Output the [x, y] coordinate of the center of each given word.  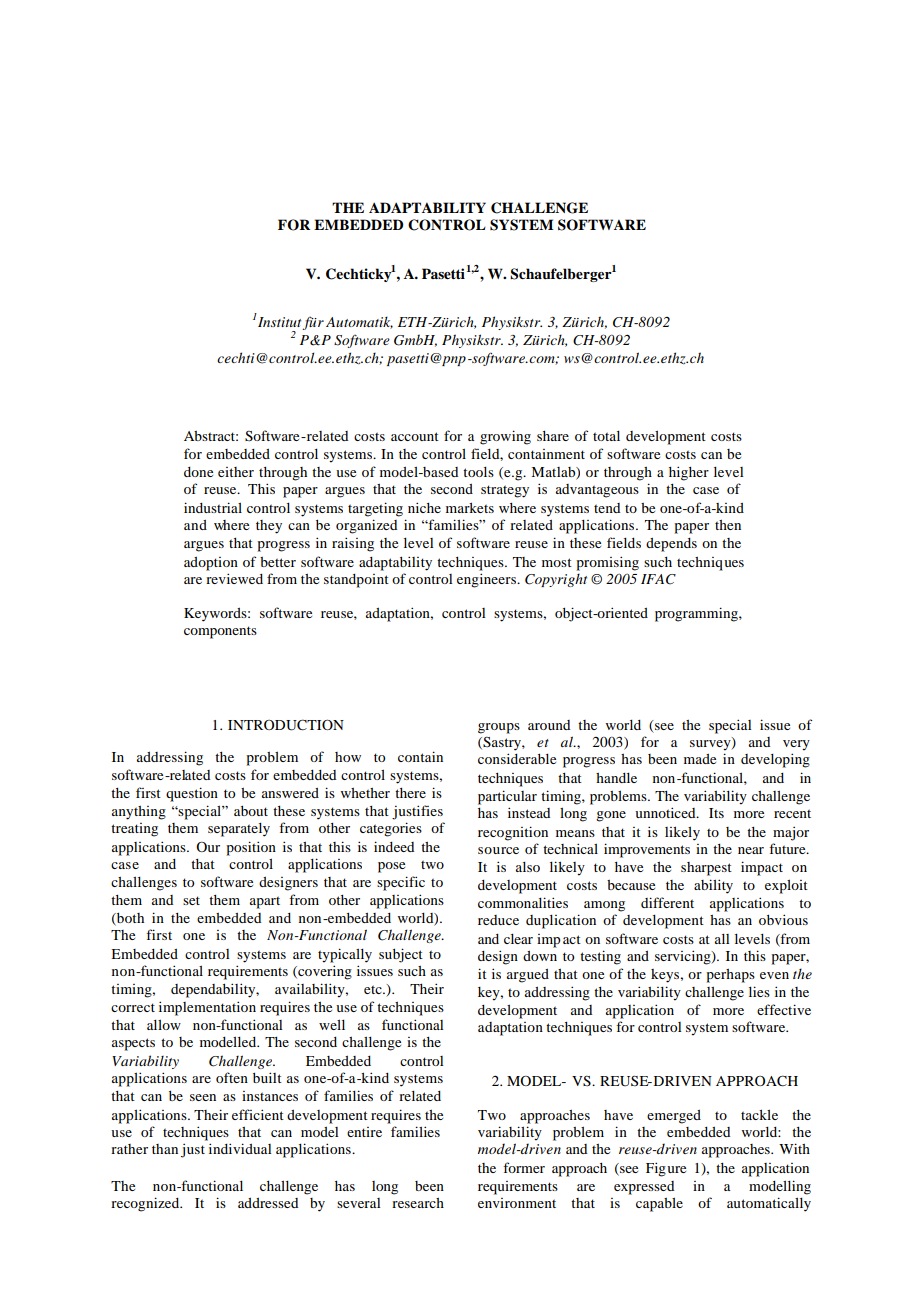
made [700, 759]
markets [470, 507]
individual [240, 1148]
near [751, 850]
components [220, 632]
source [498, 850]
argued [528, 976]
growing [505, 437]
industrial [213, 507]
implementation [207, 1008]
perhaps [731, 976]
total [606, 436]
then [728, 525]
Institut [279, 322]
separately [239, 830]
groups [499, 728]
